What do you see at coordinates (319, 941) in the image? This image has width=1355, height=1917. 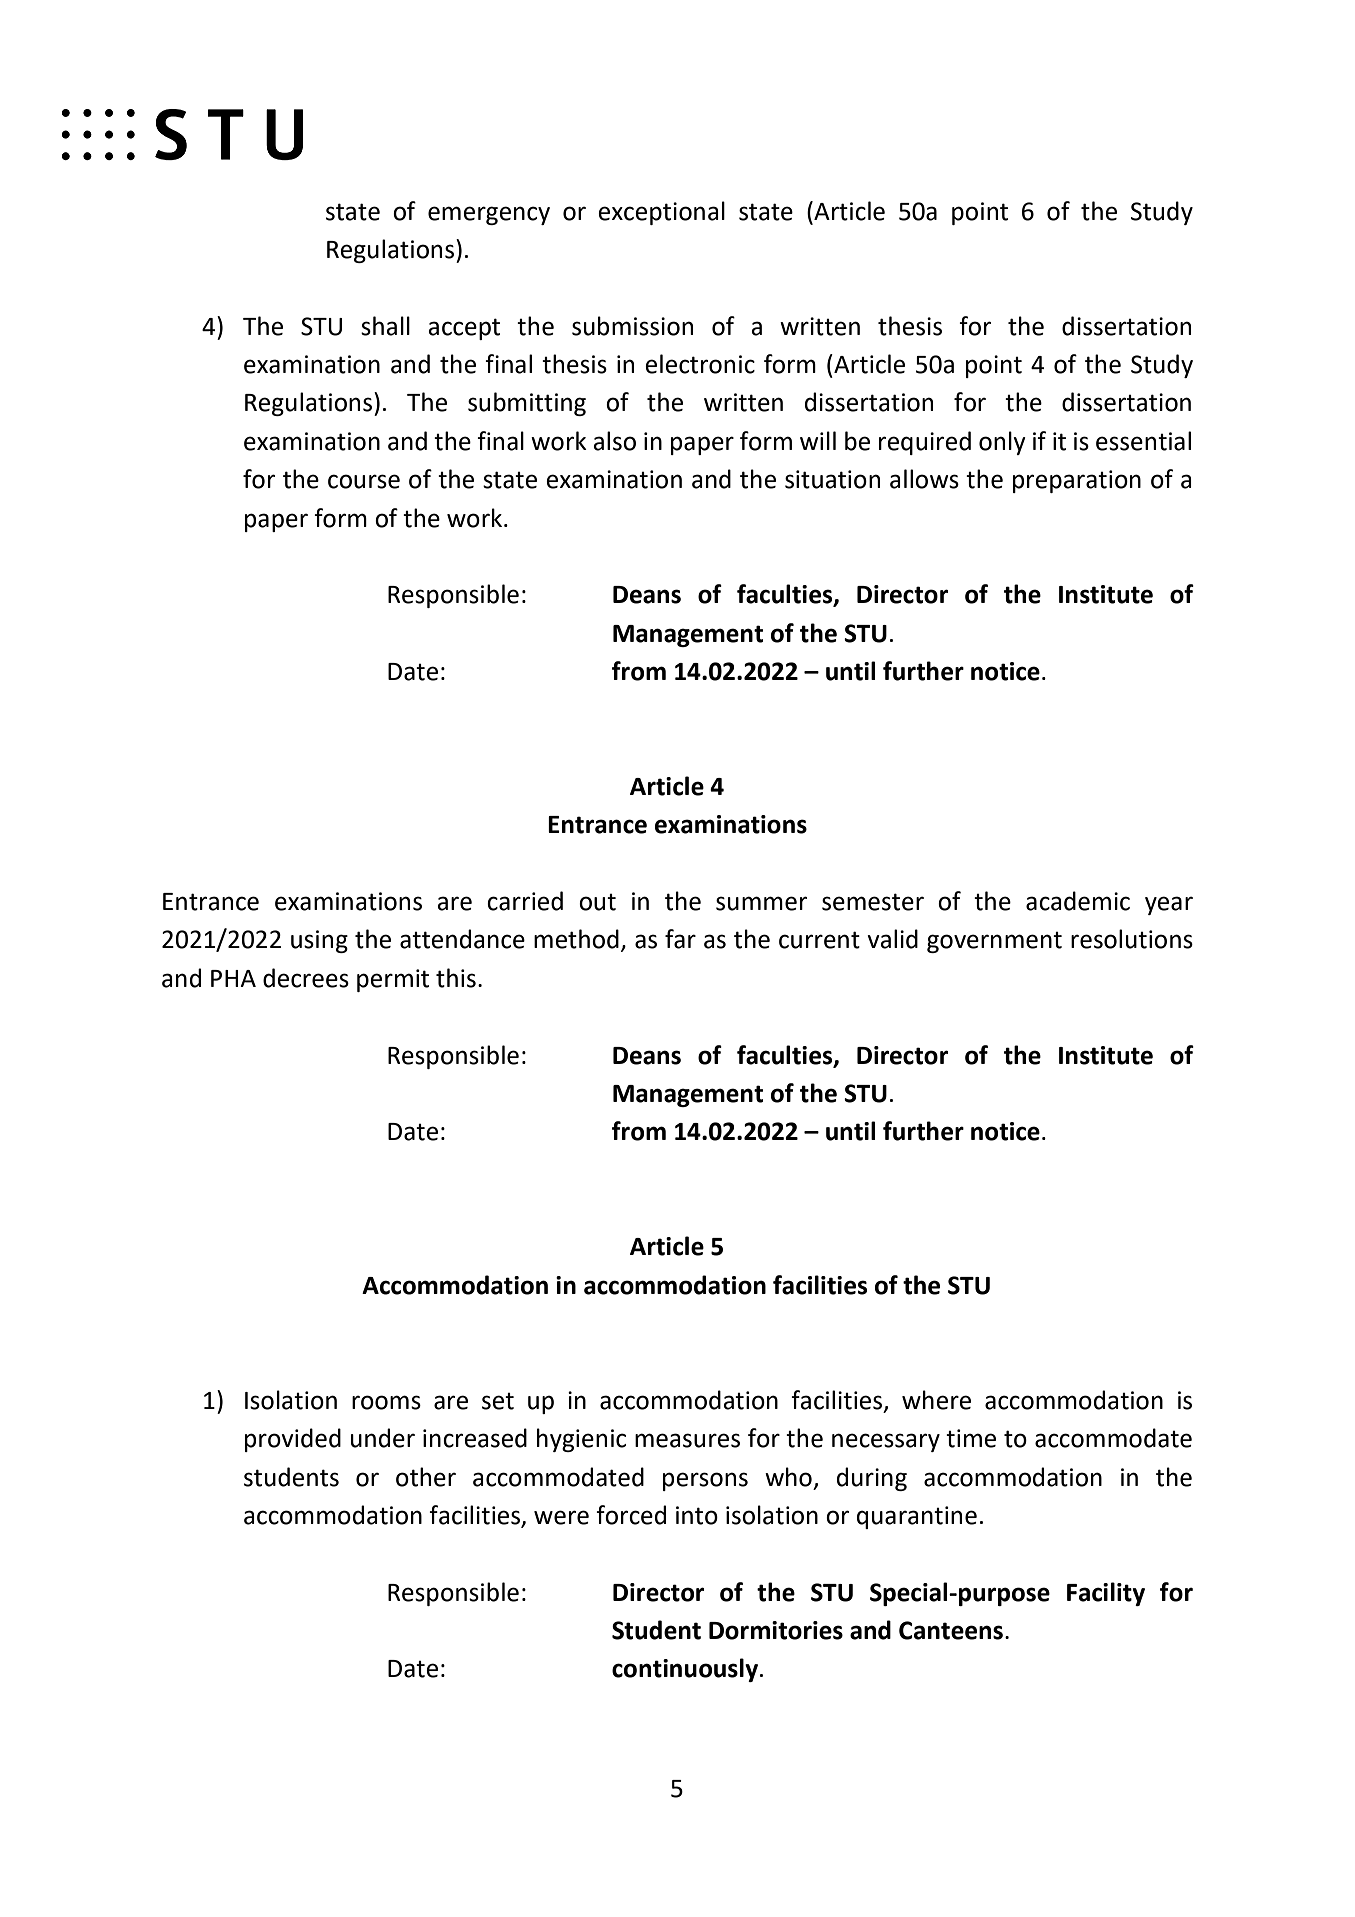 I see `using` at bounding box center [319, 941].
